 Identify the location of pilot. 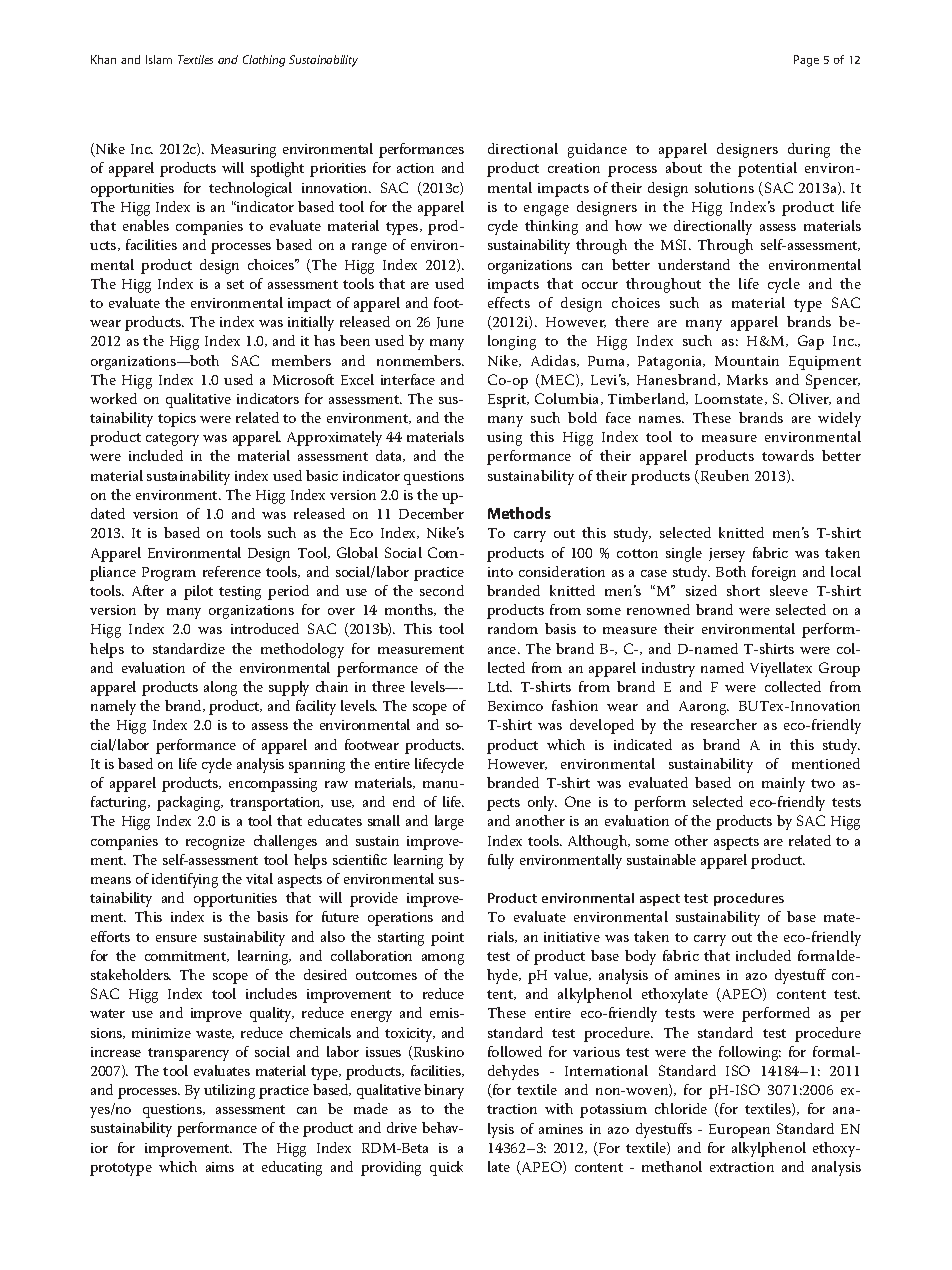
(198, 592).
